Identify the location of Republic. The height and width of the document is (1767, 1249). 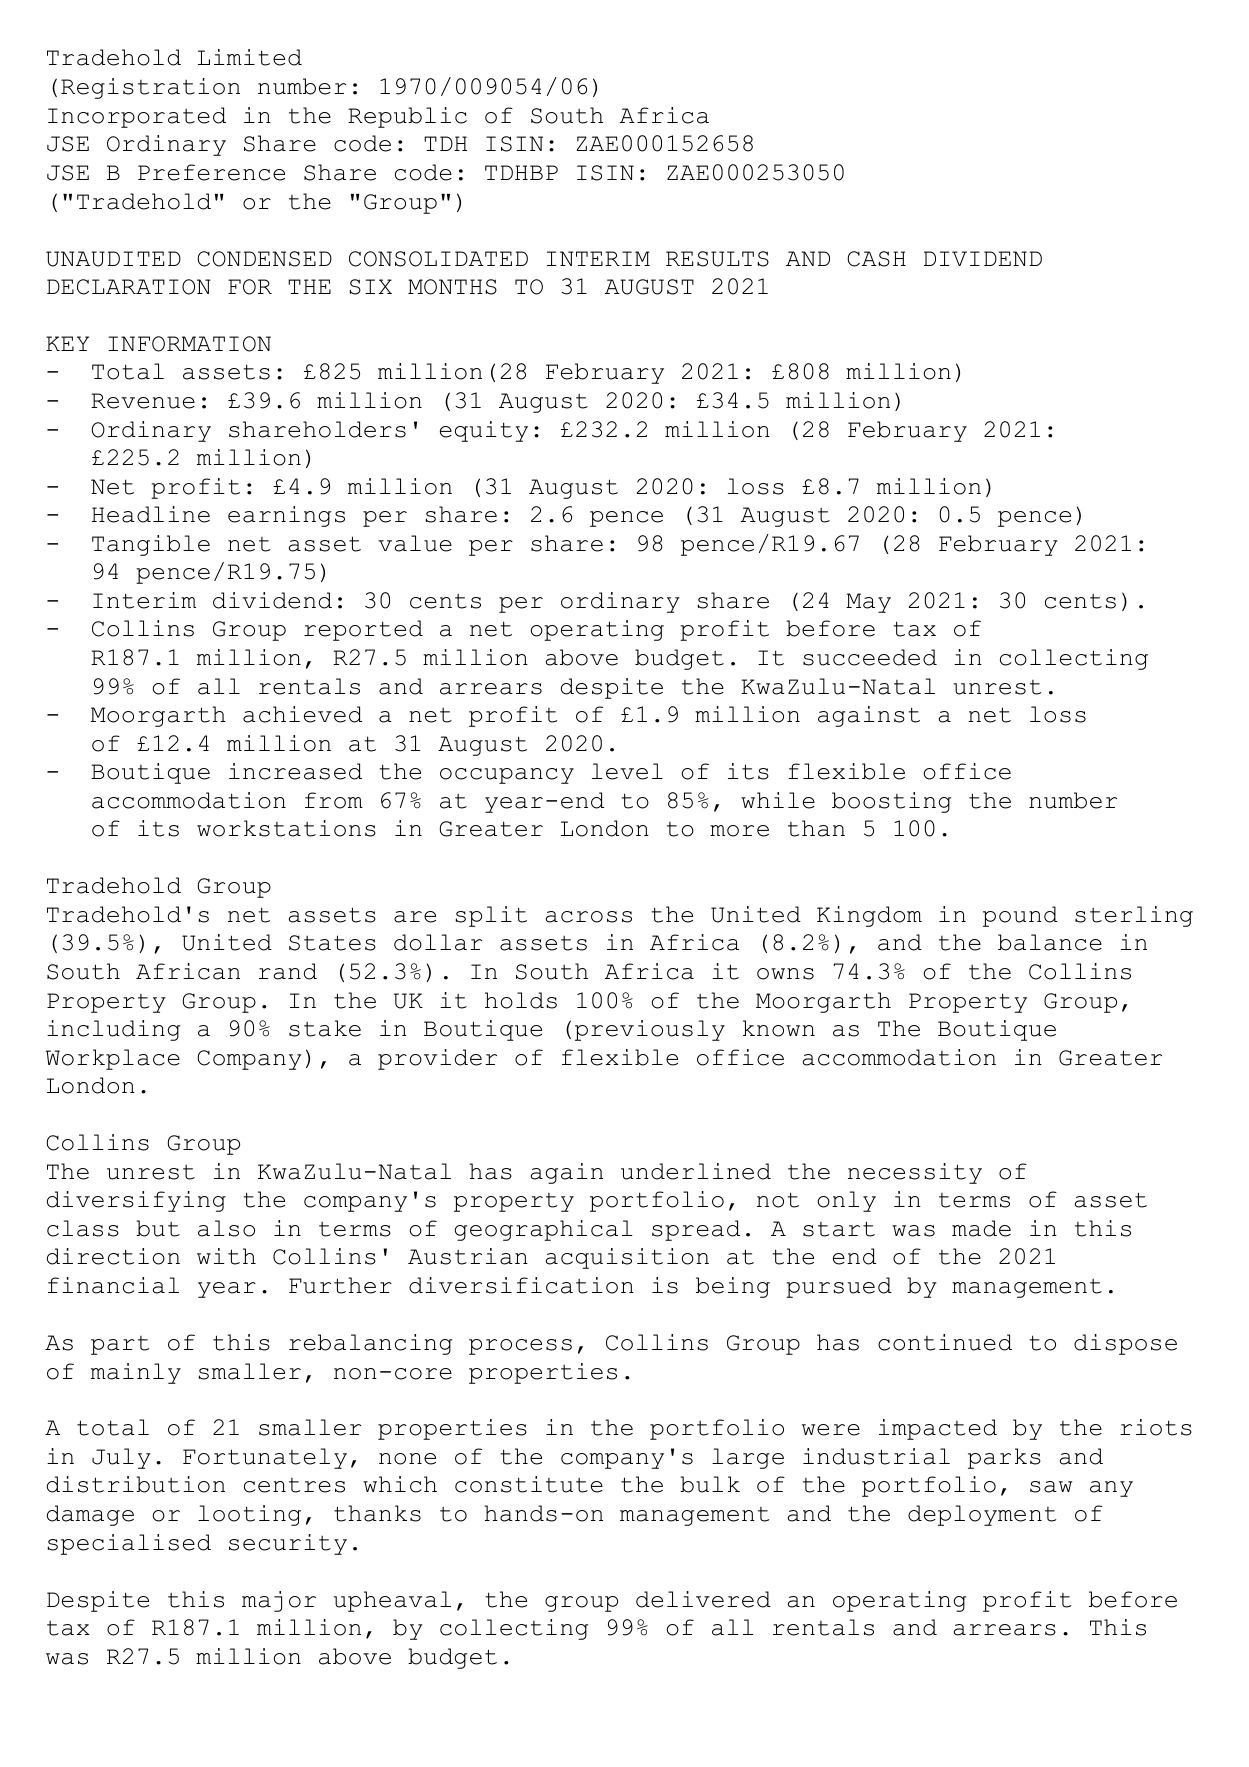
(407, 117).
